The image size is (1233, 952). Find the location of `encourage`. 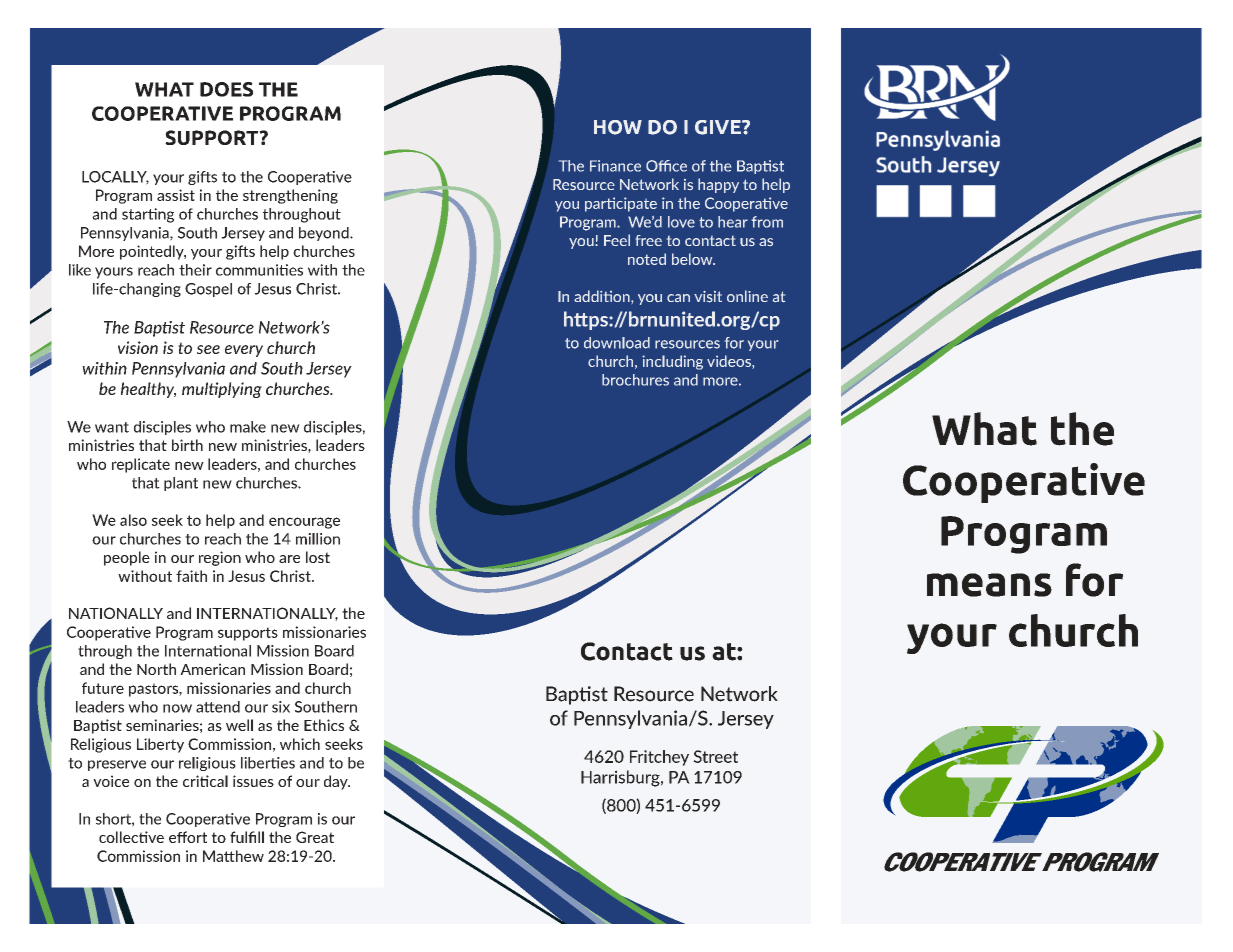

encourage is located at coordinates (304, 523).
